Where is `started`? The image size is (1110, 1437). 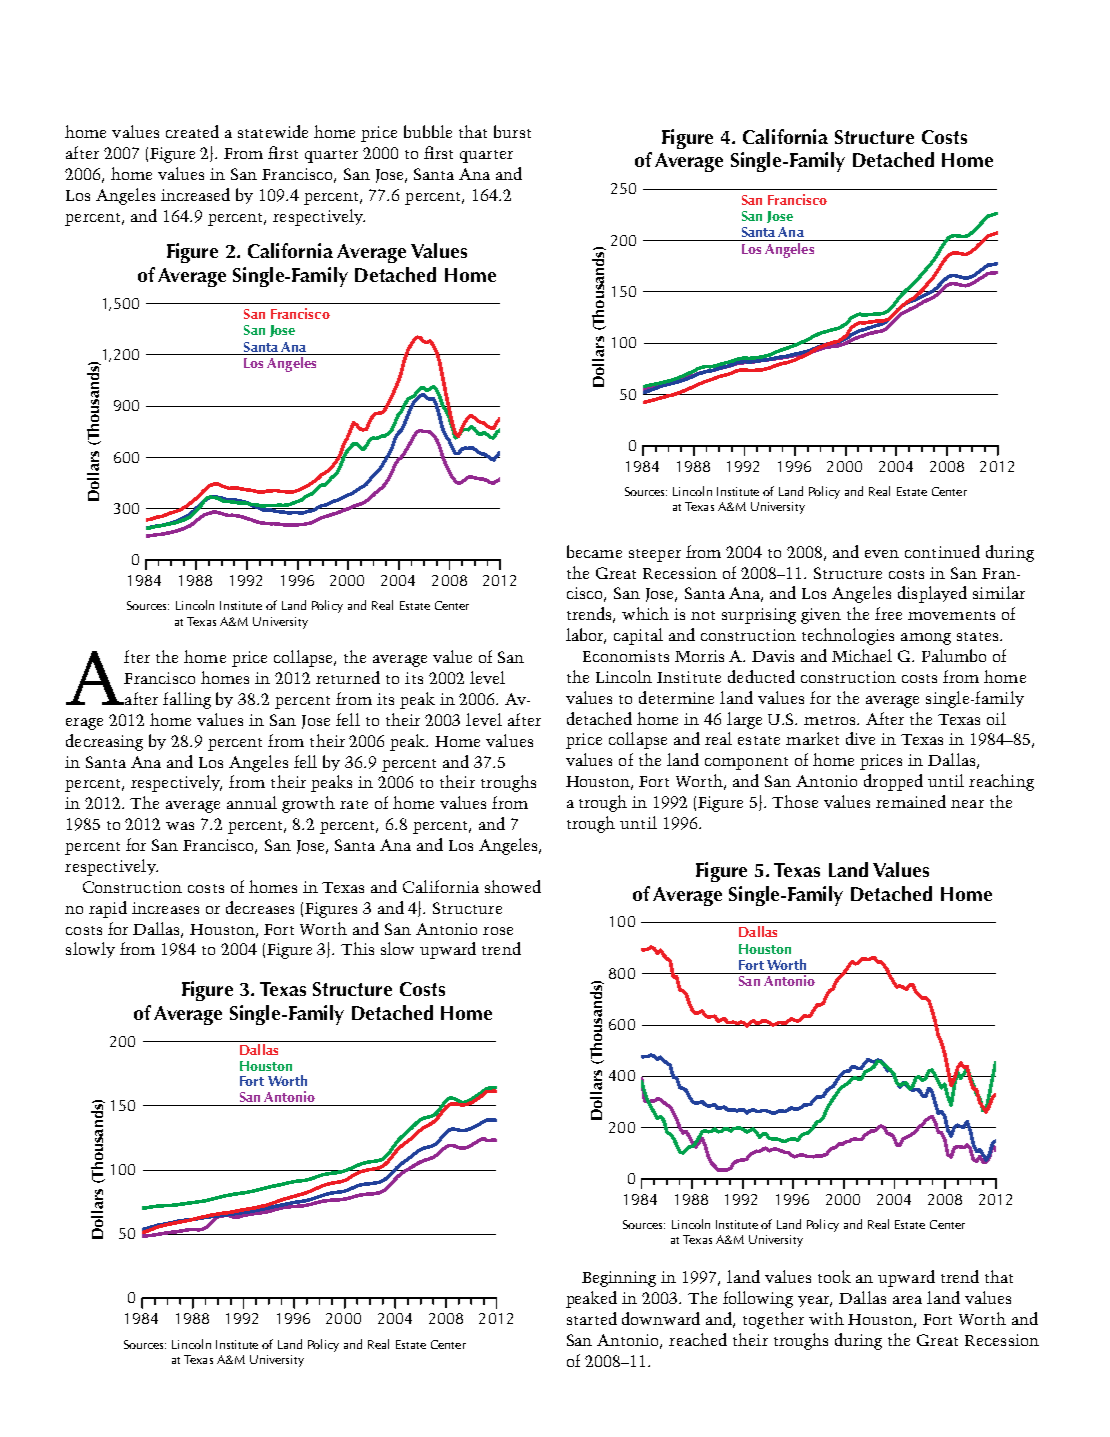
started is located at coordinates (592, 1318).
